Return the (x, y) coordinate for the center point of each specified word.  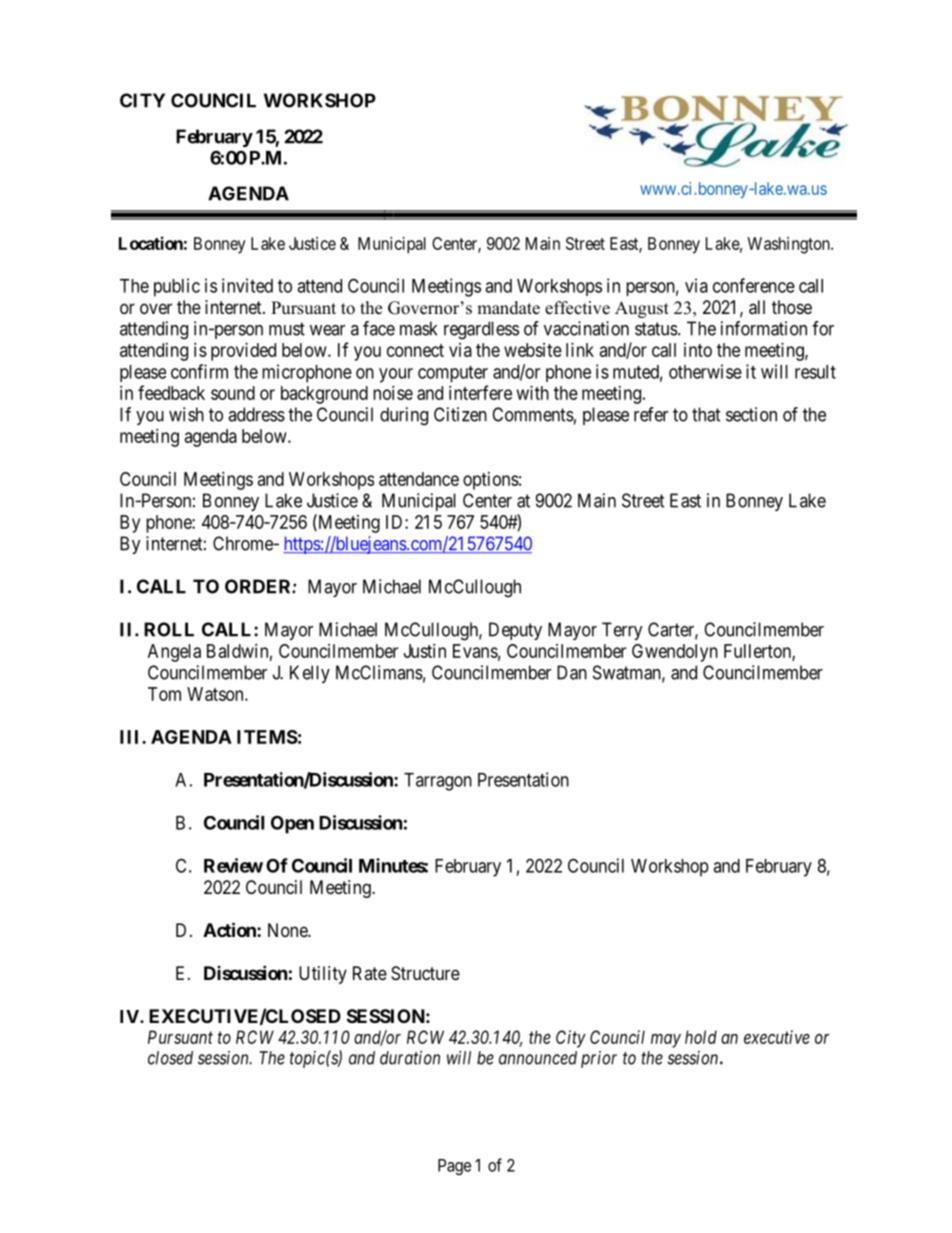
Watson (216, 694)
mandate (508, 308)
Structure (425, 973)
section (751, 414)
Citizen (460, 414)
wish (186, 414)
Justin (425, 651)
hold (701, 1037)
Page (454, 1167)
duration (410, 1058)
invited (247, 285)
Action (230, 929)
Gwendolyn (675, 653)
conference (754, 285)
